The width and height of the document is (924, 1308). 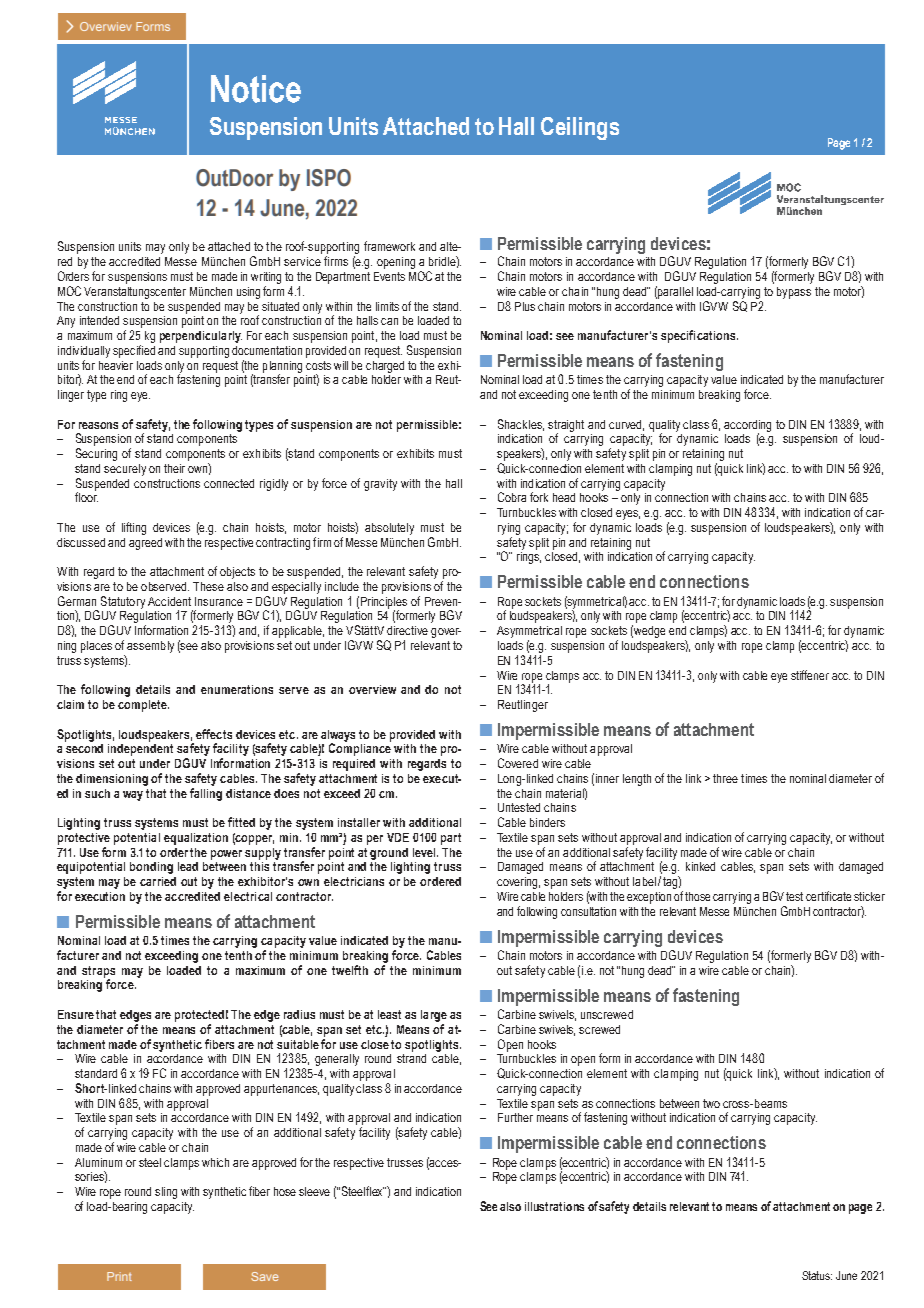 What do you see at coordinates (151, 868) in the document?
I see `bonding` at bounding box center [151, 868].
